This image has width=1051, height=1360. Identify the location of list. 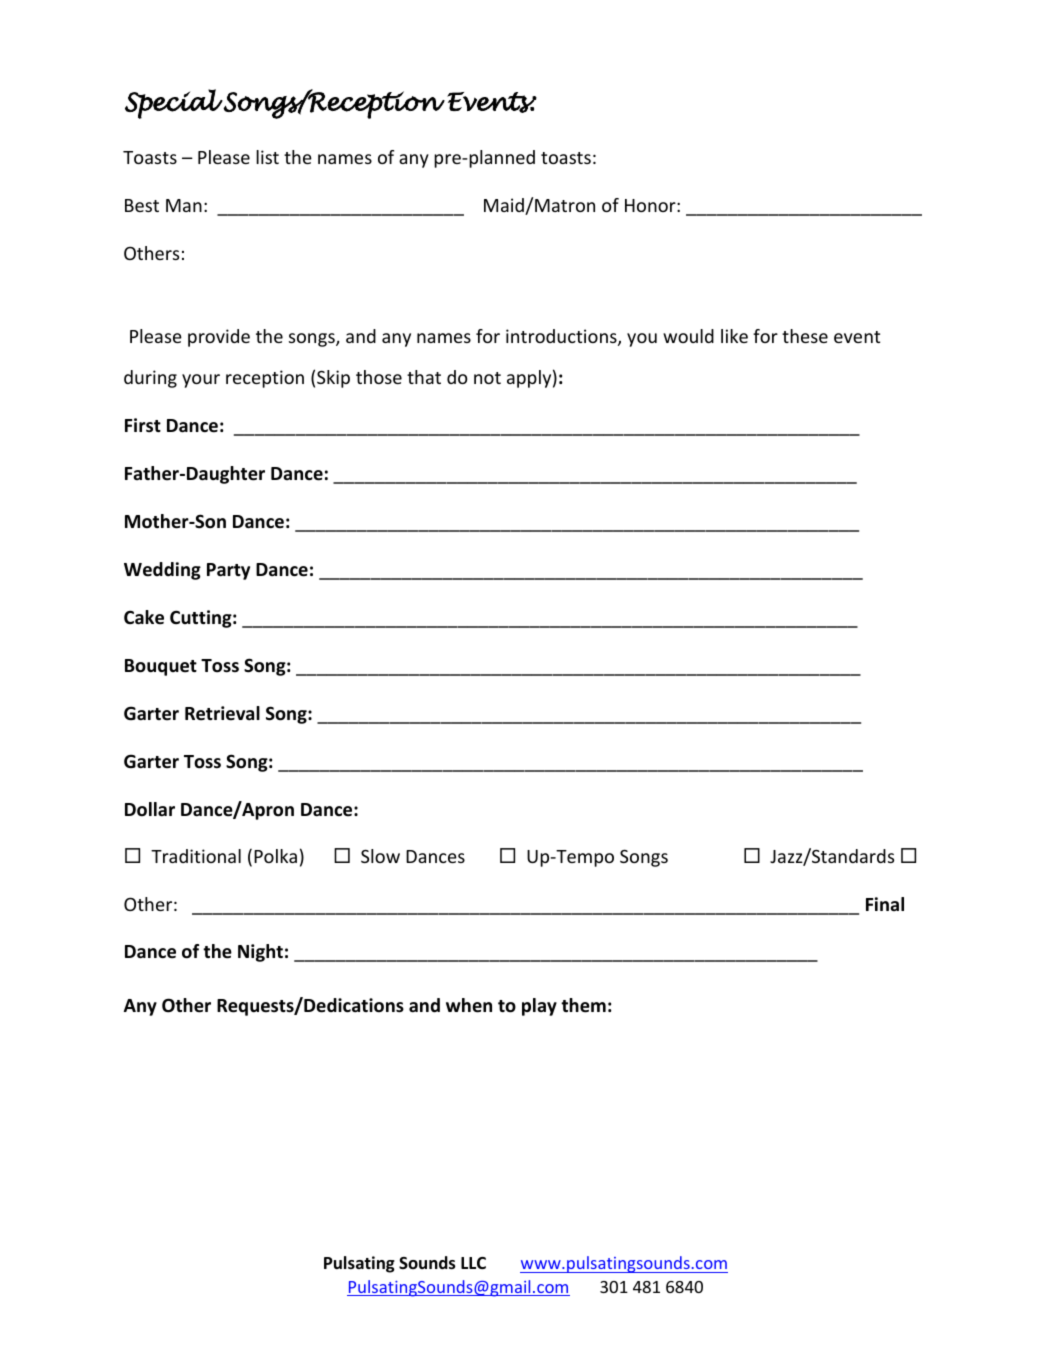
(267, 157).
